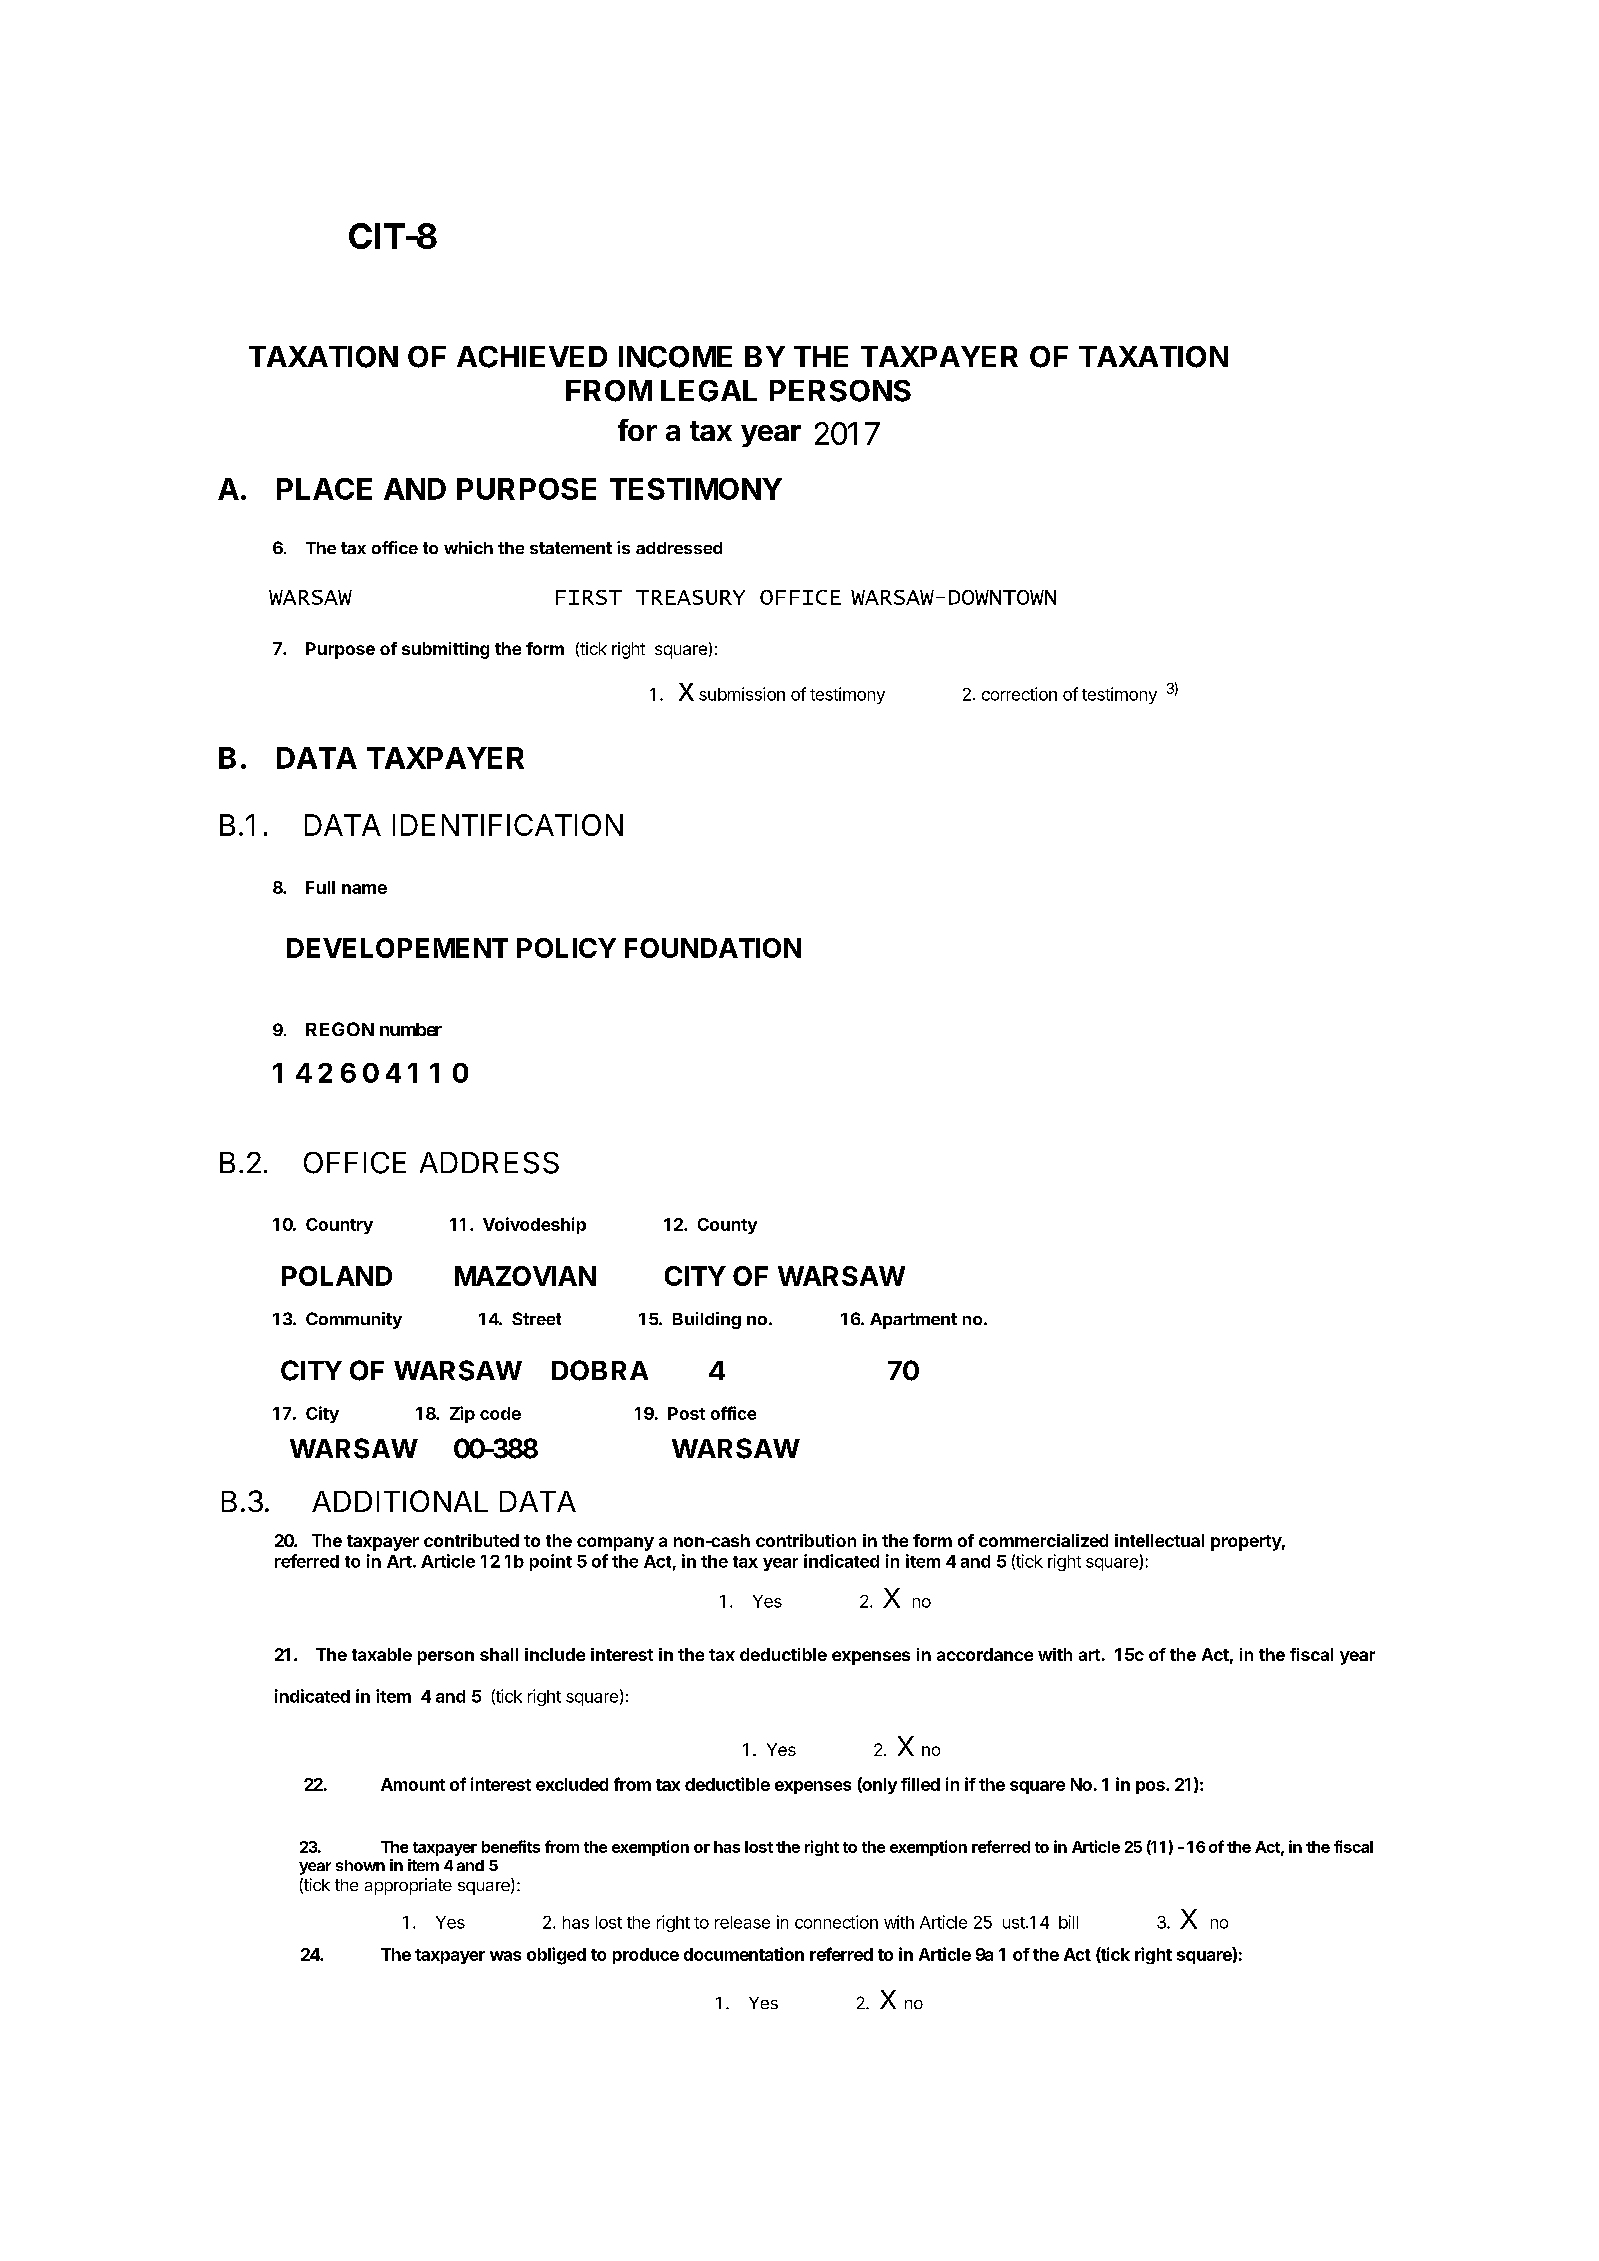 The height and width of the image is (2261, 1599). What do you see at coordinates (806, 1540) in the image?
I see `contribution` at bounding box center [806, 1540].
